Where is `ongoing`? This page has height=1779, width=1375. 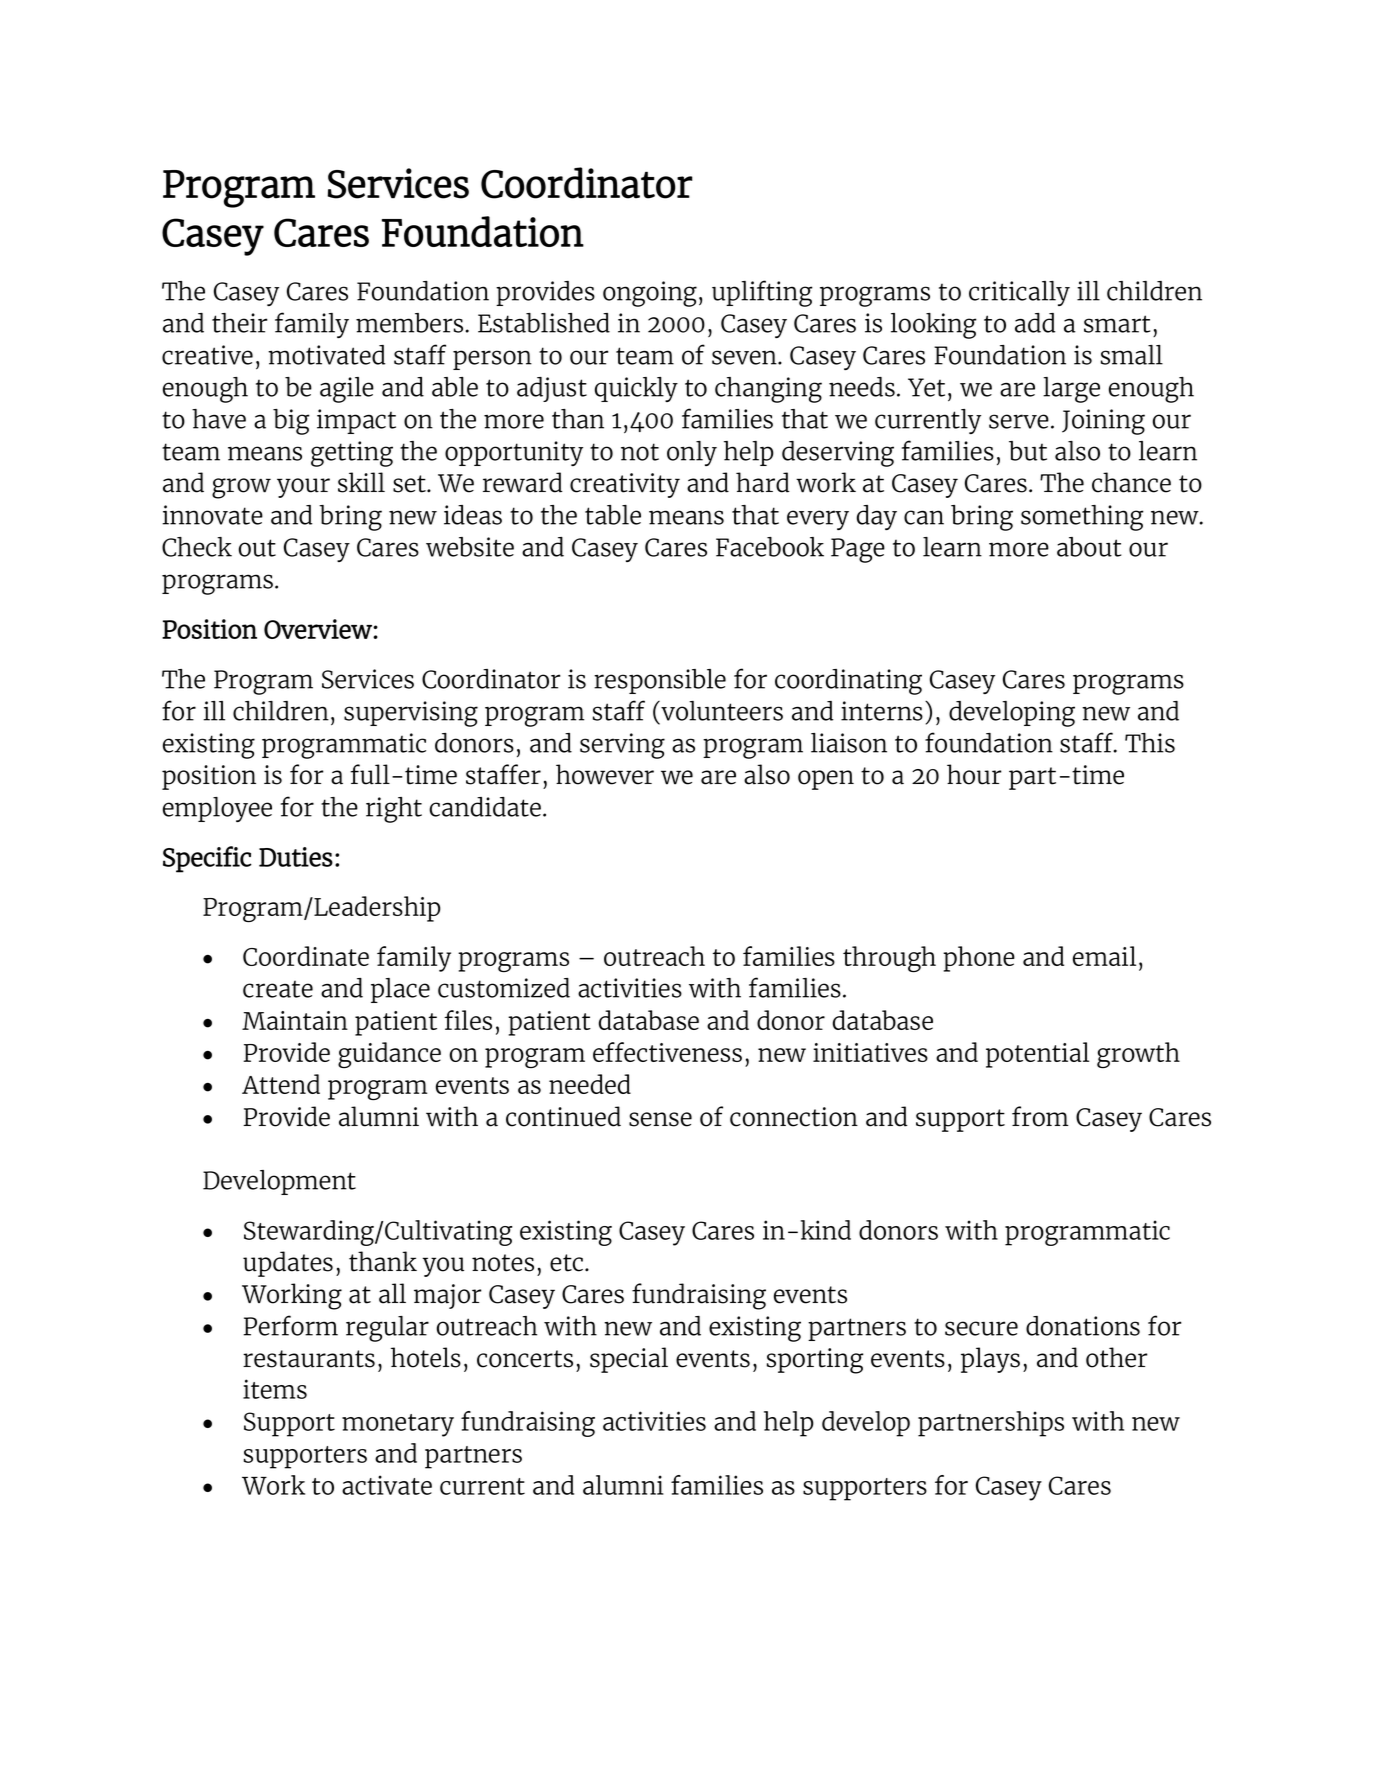 ongoing is located at coordinates (650, 294).
